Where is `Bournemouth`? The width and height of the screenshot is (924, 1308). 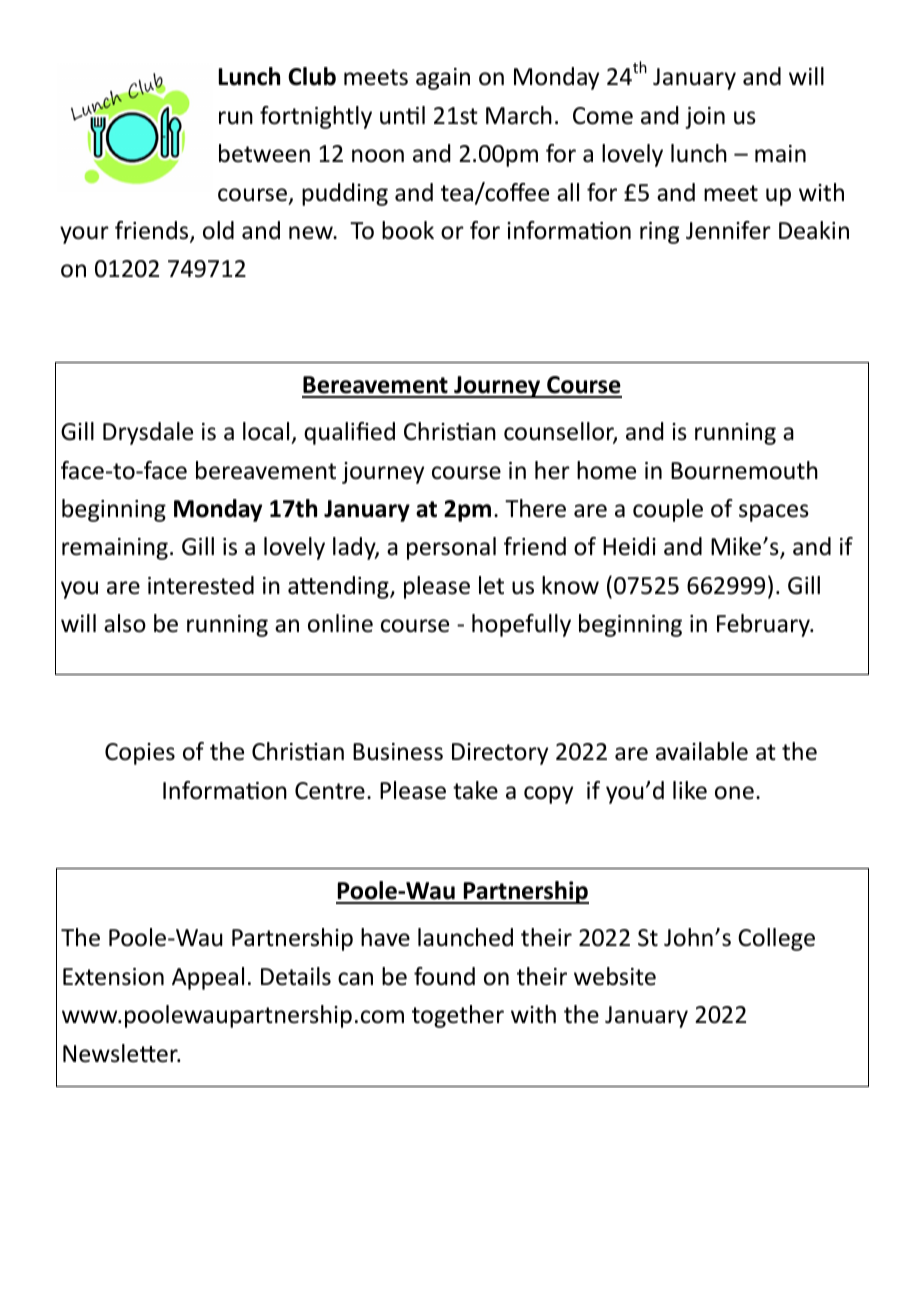 Bournemouth is located at coordinates (744, 470).
